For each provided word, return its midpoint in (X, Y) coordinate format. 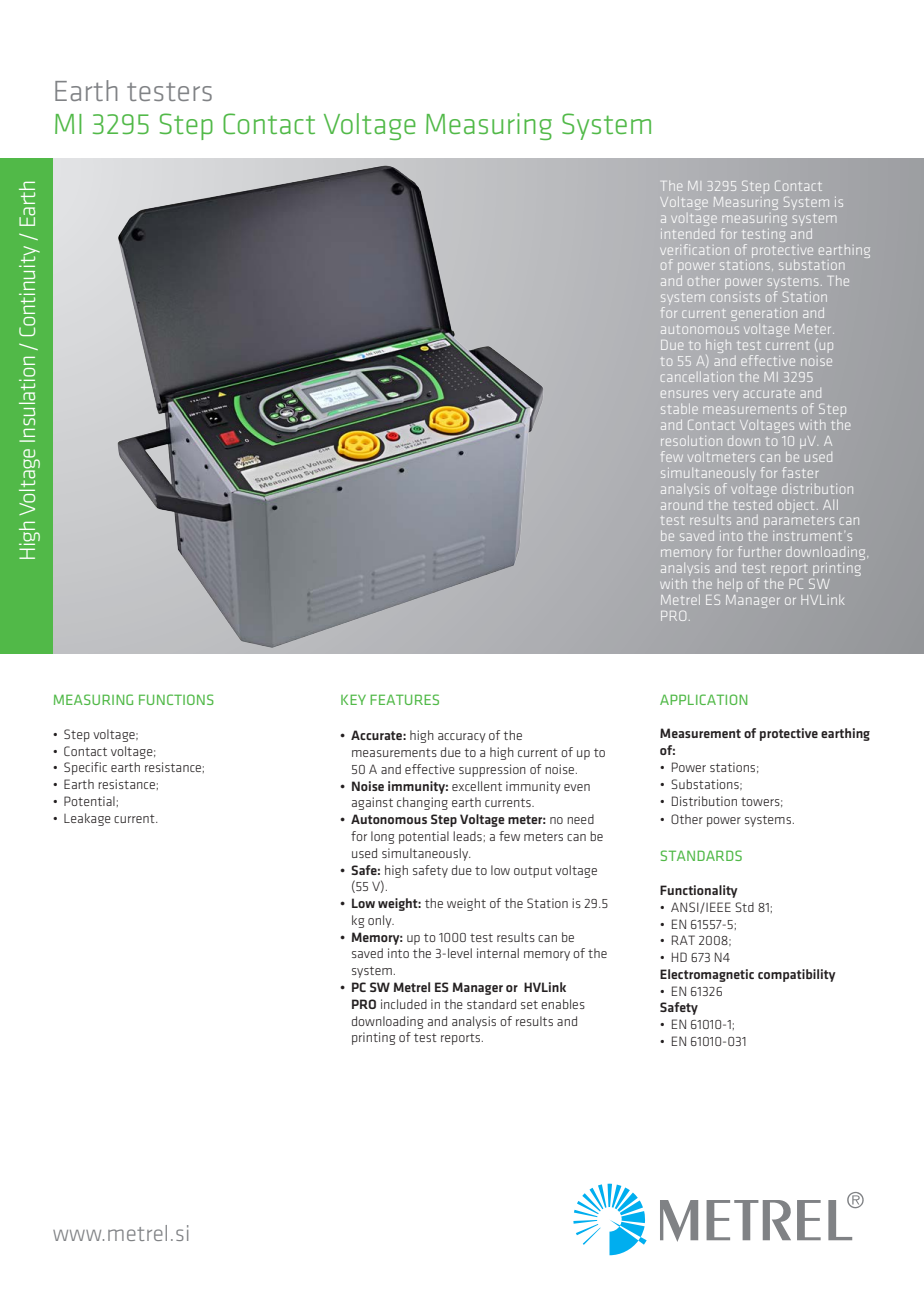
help (730, 585)
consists (735, 298)
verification (694, 249)
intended (687, 232)
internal (498, 953)
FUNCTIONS (176, 699)
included (404, 1004)
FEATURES (404, 699)
